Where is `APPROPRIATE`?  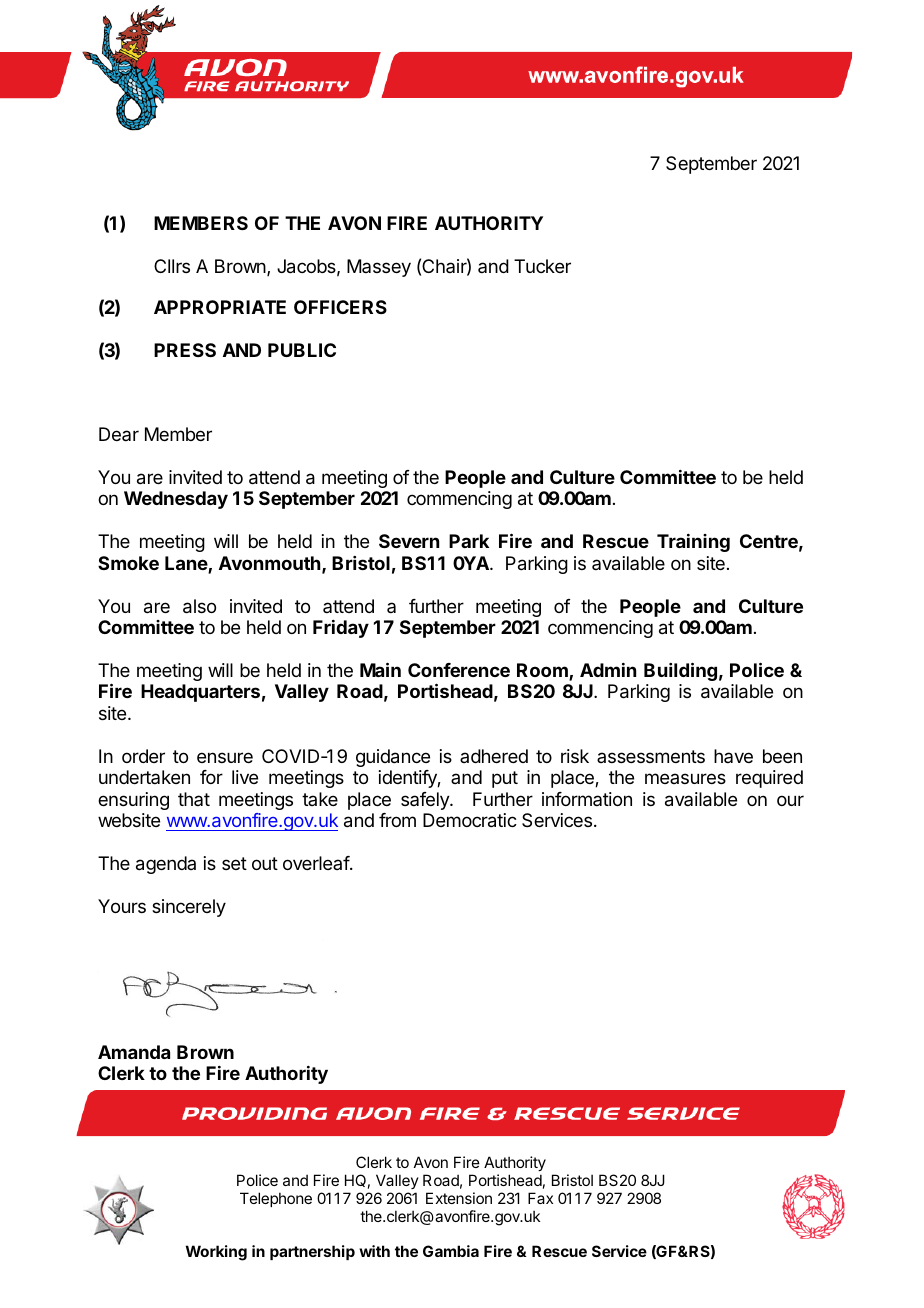
APPROPRIATE is located at coordinates (220, 307).
